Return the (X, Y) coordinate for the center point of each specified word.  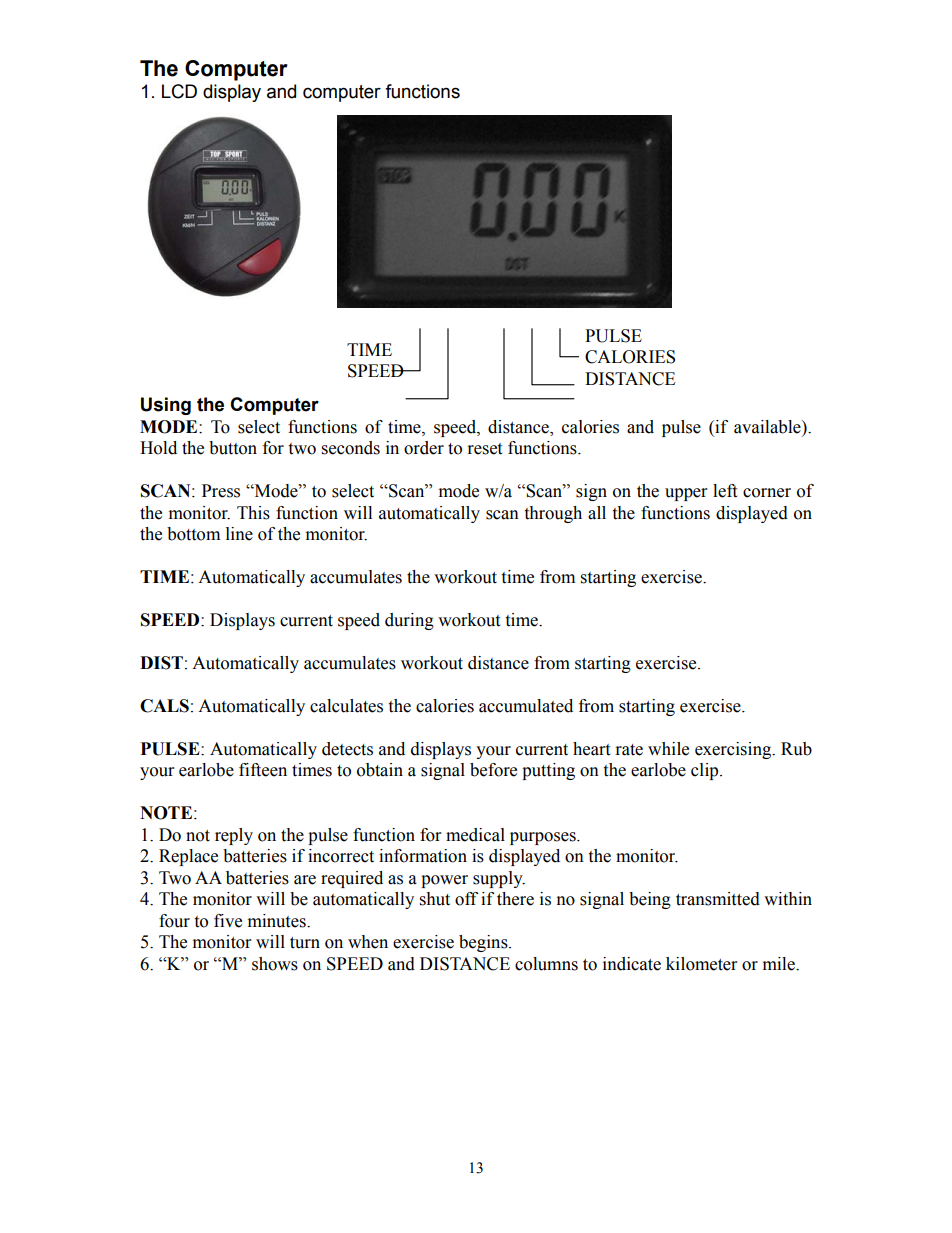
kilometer (701, 964)
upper (686, 494)
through (553, 514)
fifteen (263, 770)
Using (166, 406)
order (424, 448)
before (493, 770)
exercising (734, 750)
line (239, 534)
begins (484, 943)
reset (485, 449)
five (228, 921)
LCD (179, 91)
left (725, 491)
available (768, 427)
